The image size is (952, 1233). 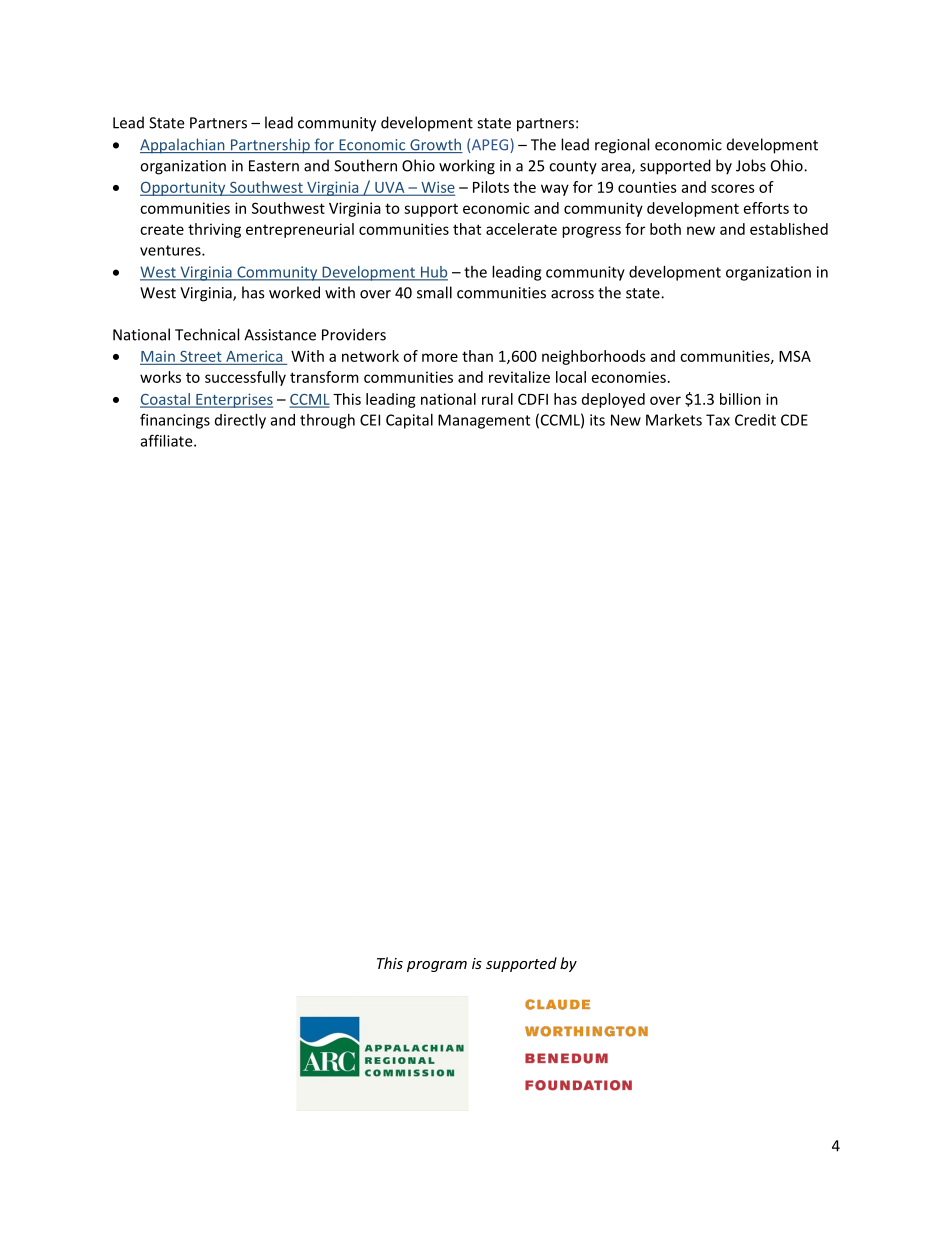 What do you see at coordinates (484, 421) in the screenshot?
I see `Management` at bounding box center [484, 421].
